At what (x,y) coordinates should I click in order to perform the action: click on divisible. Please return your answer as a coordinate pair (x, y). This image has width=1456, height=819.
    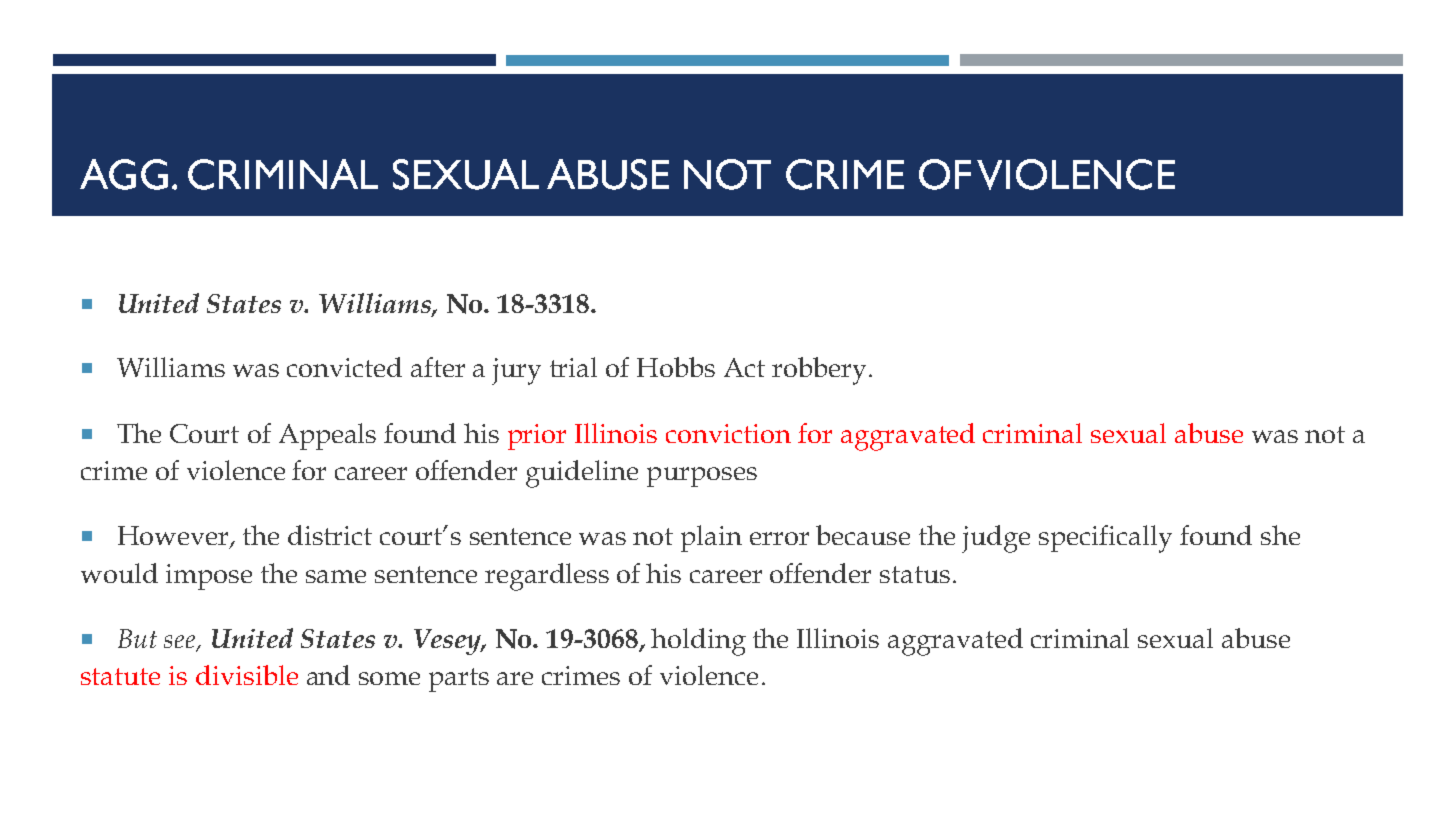
    Looking at the image, I should click on (247, 675).
